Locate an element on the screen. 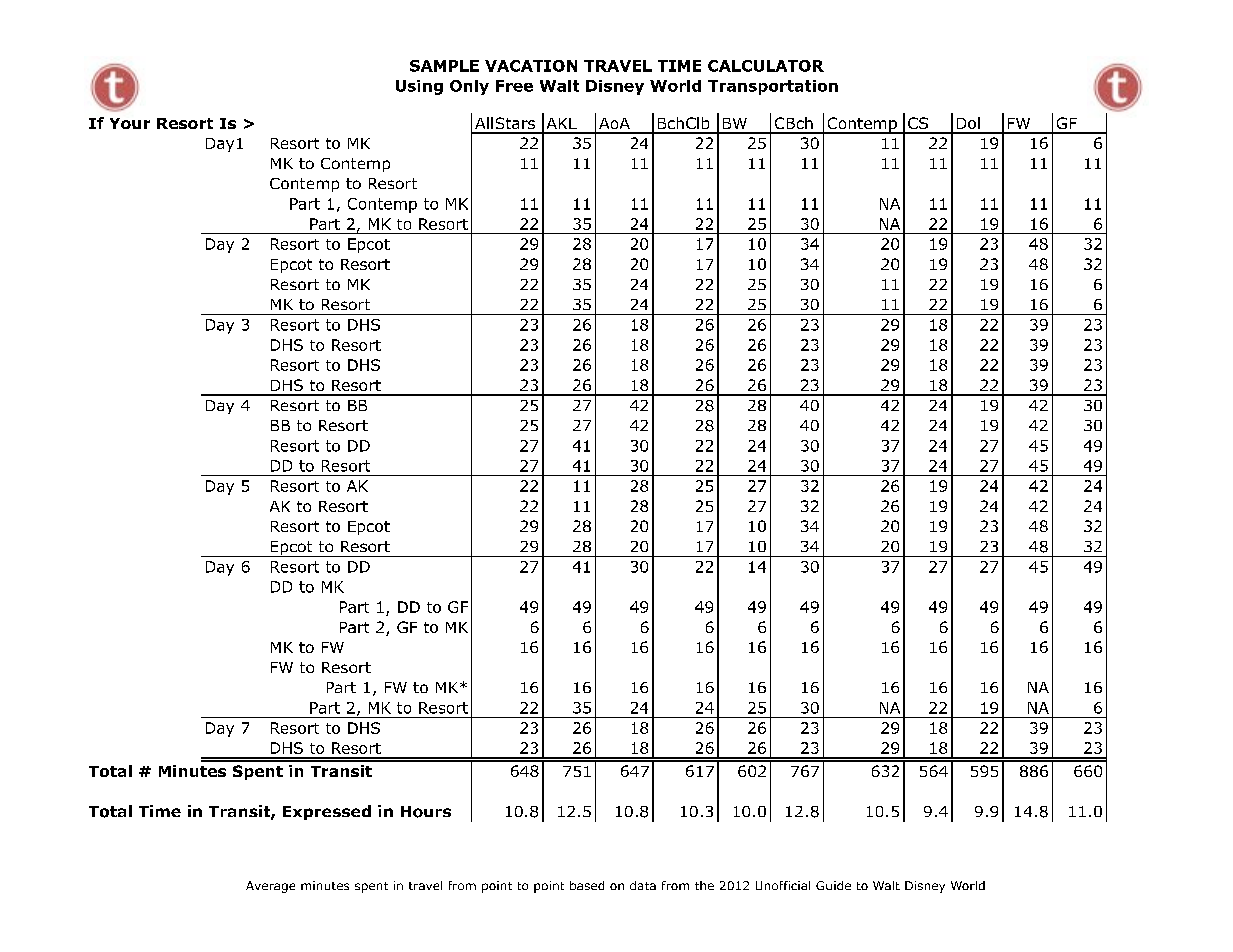 The image size is (1233, 952). Expressed is located at coordinates (327, 812).
